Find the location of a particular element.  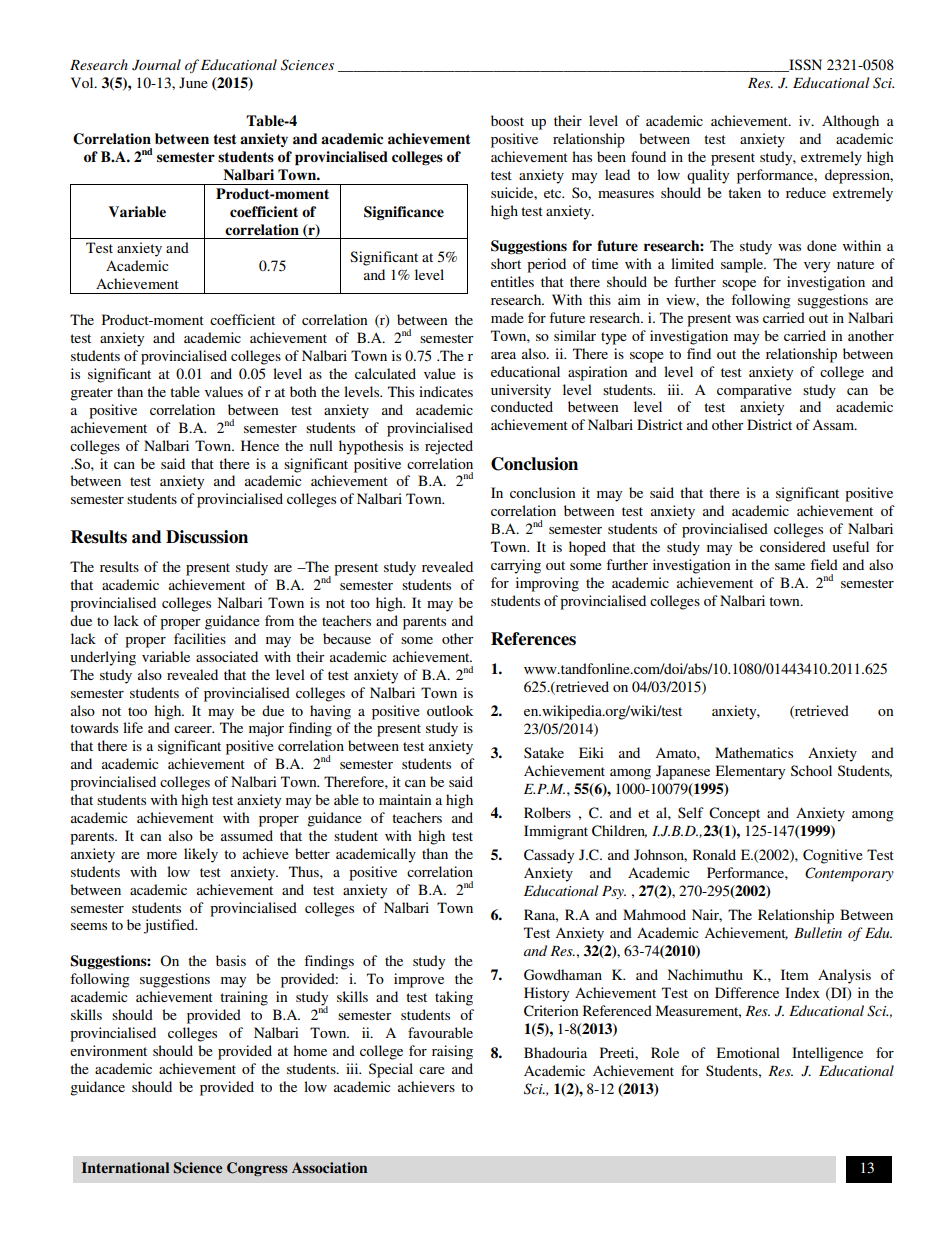

International is located at coordinates (125, 1167).
